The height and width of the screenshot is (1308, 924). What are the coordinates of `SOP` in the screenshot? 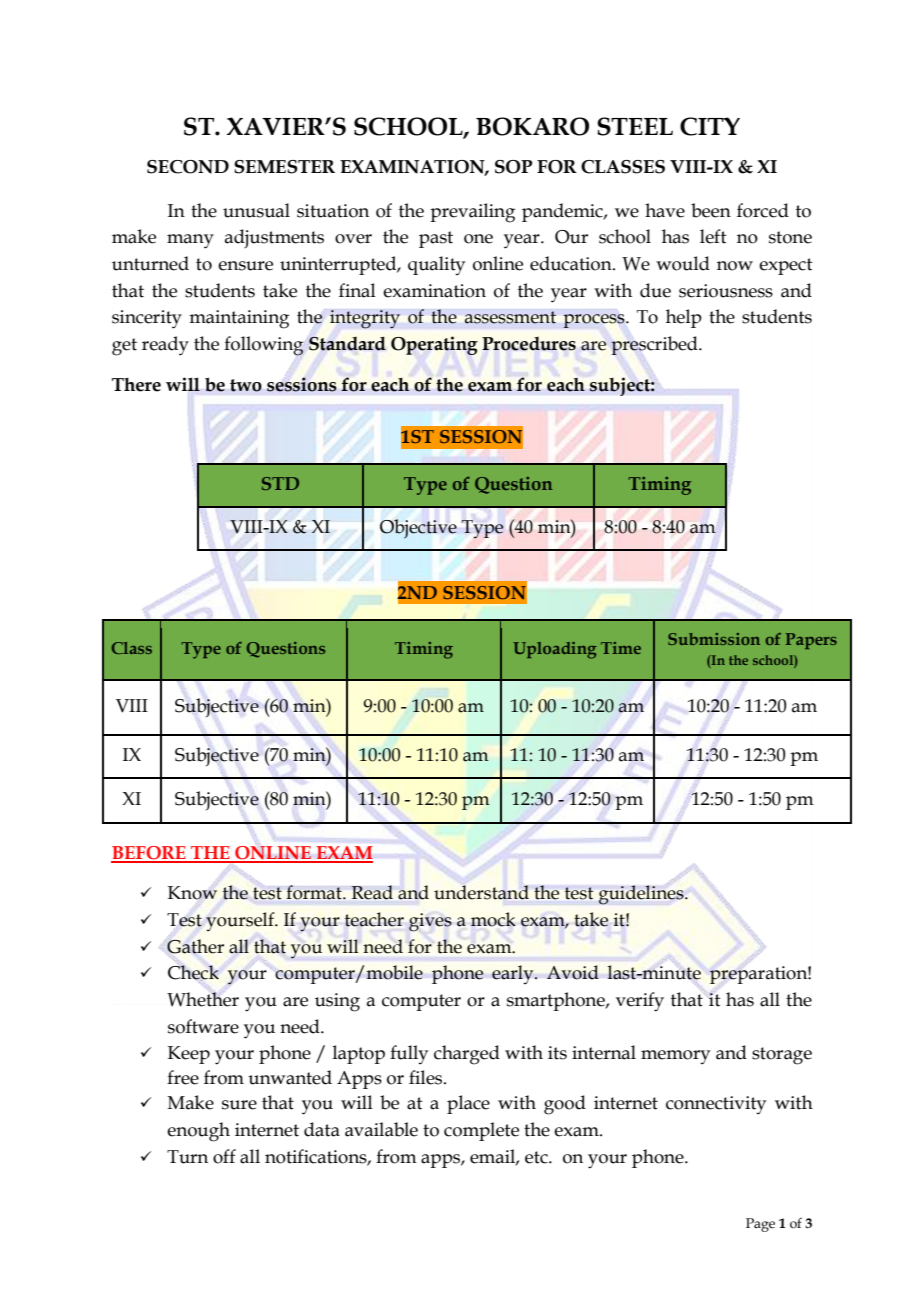 It's located at (513, 167).
